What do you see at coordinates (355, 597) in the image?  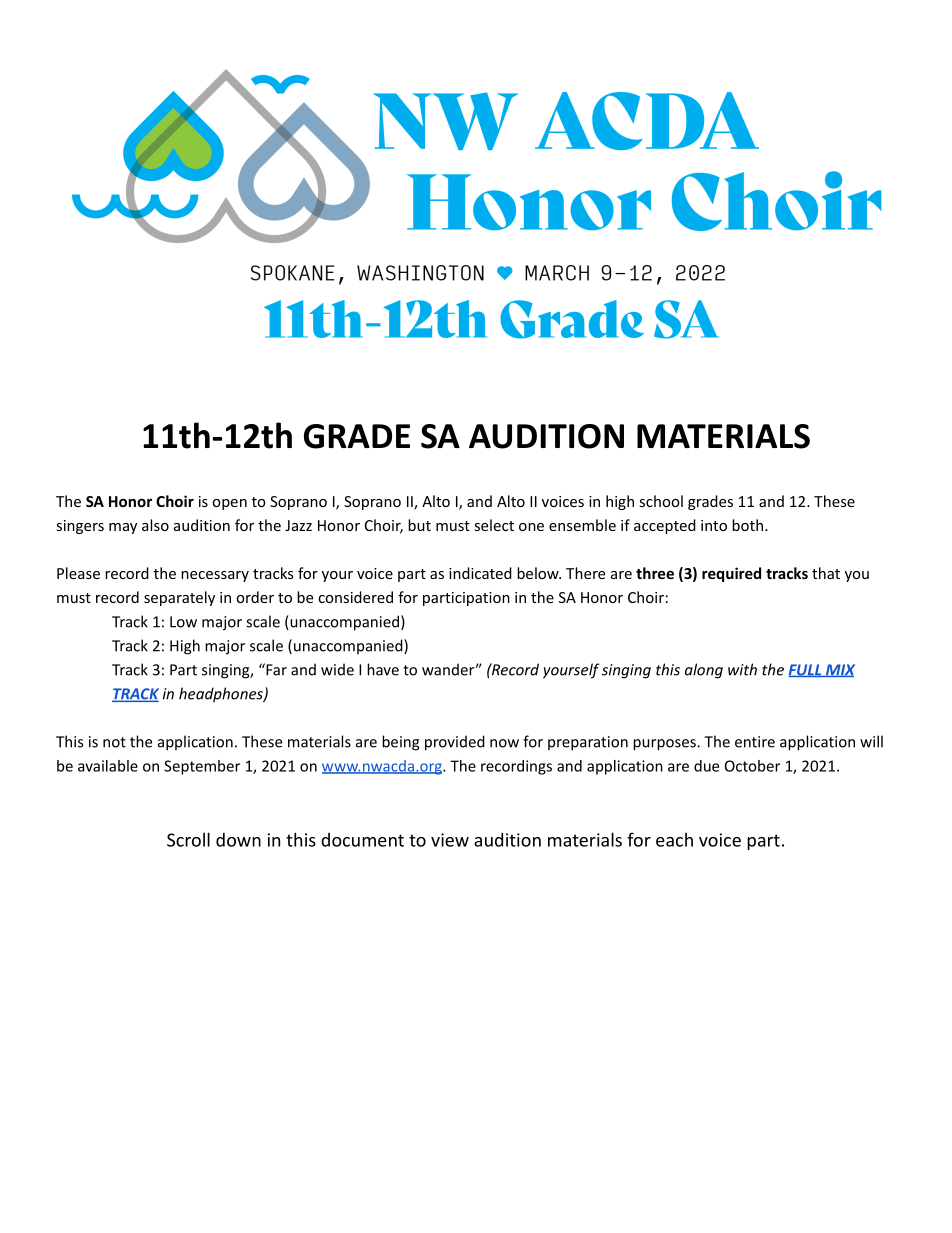 I see `considered` at bounding box center [355, 597].
